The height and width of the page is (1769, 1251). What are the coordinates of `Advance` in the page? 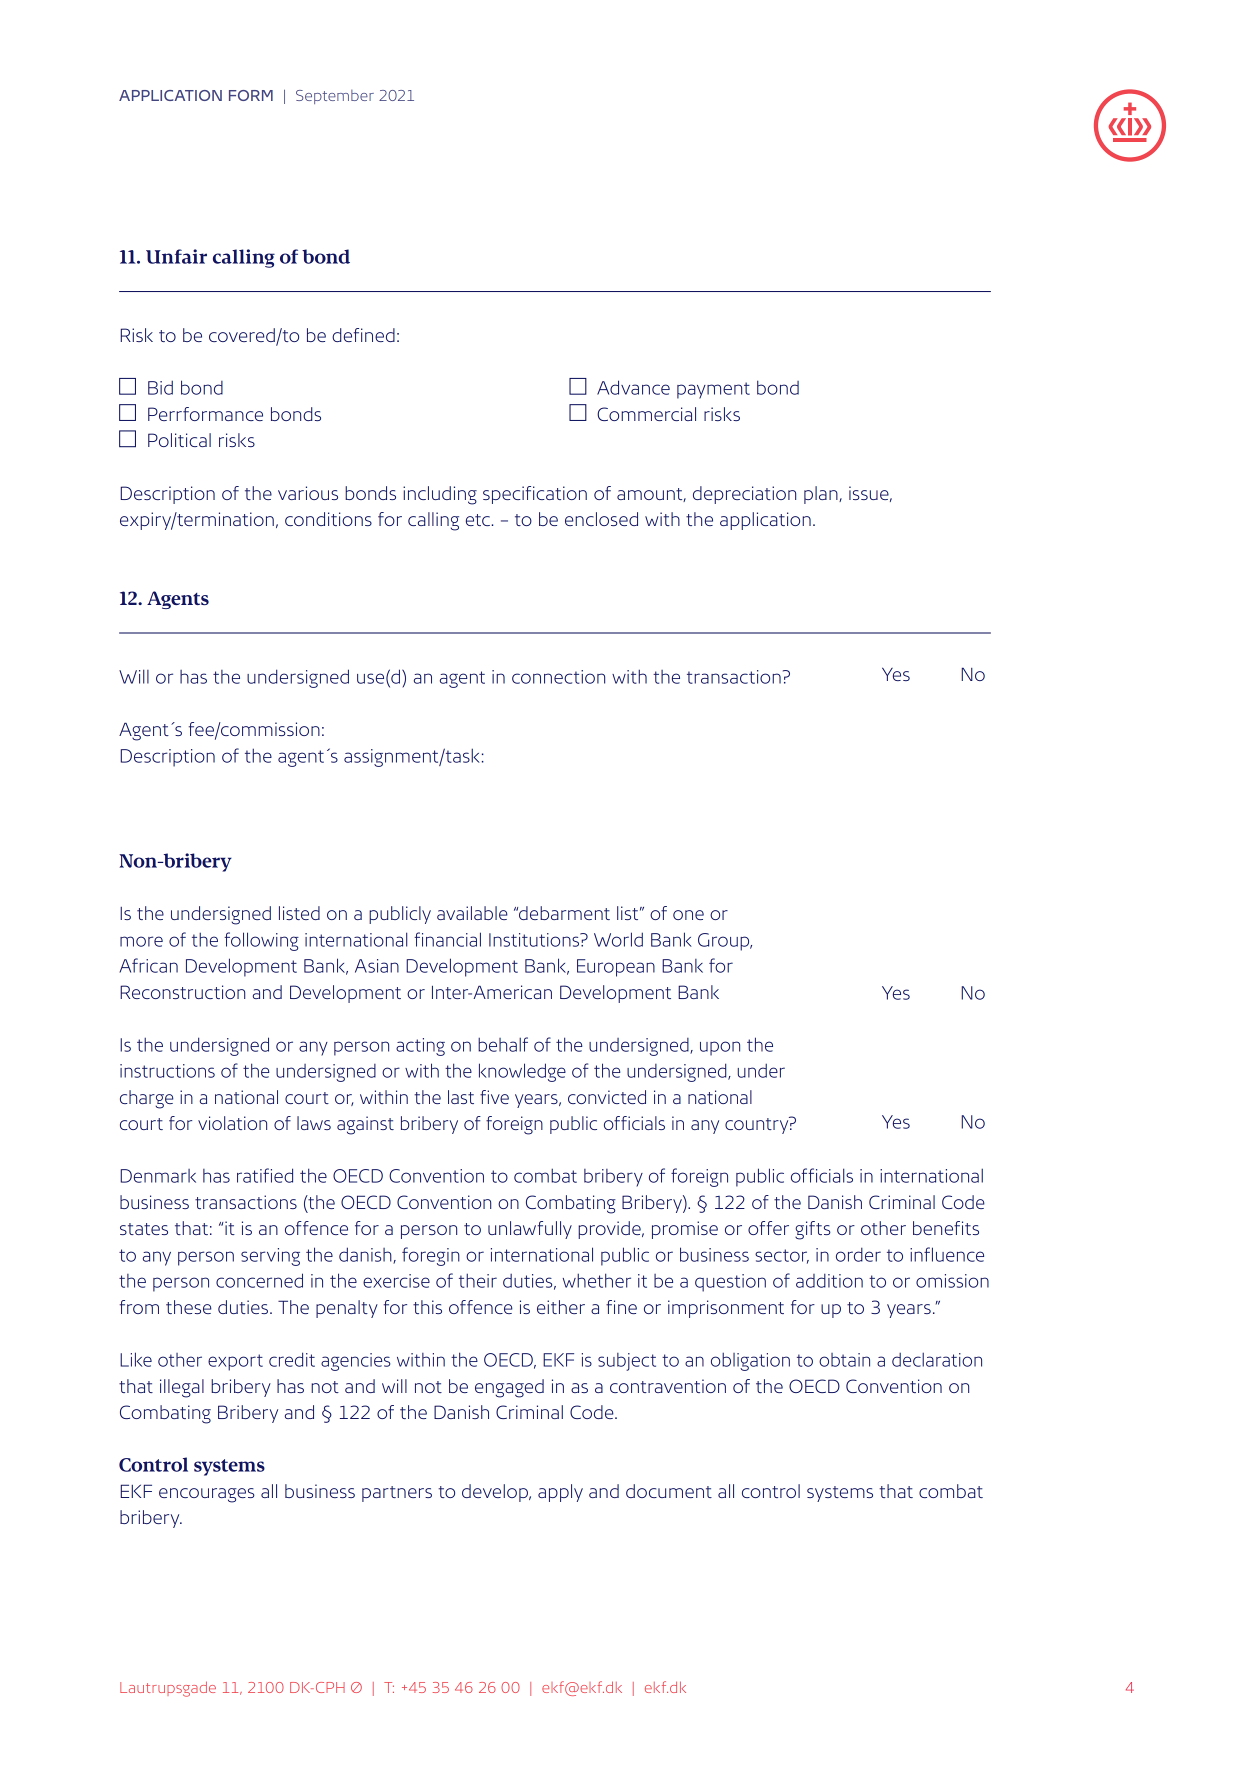 It's located at (633, 387).
